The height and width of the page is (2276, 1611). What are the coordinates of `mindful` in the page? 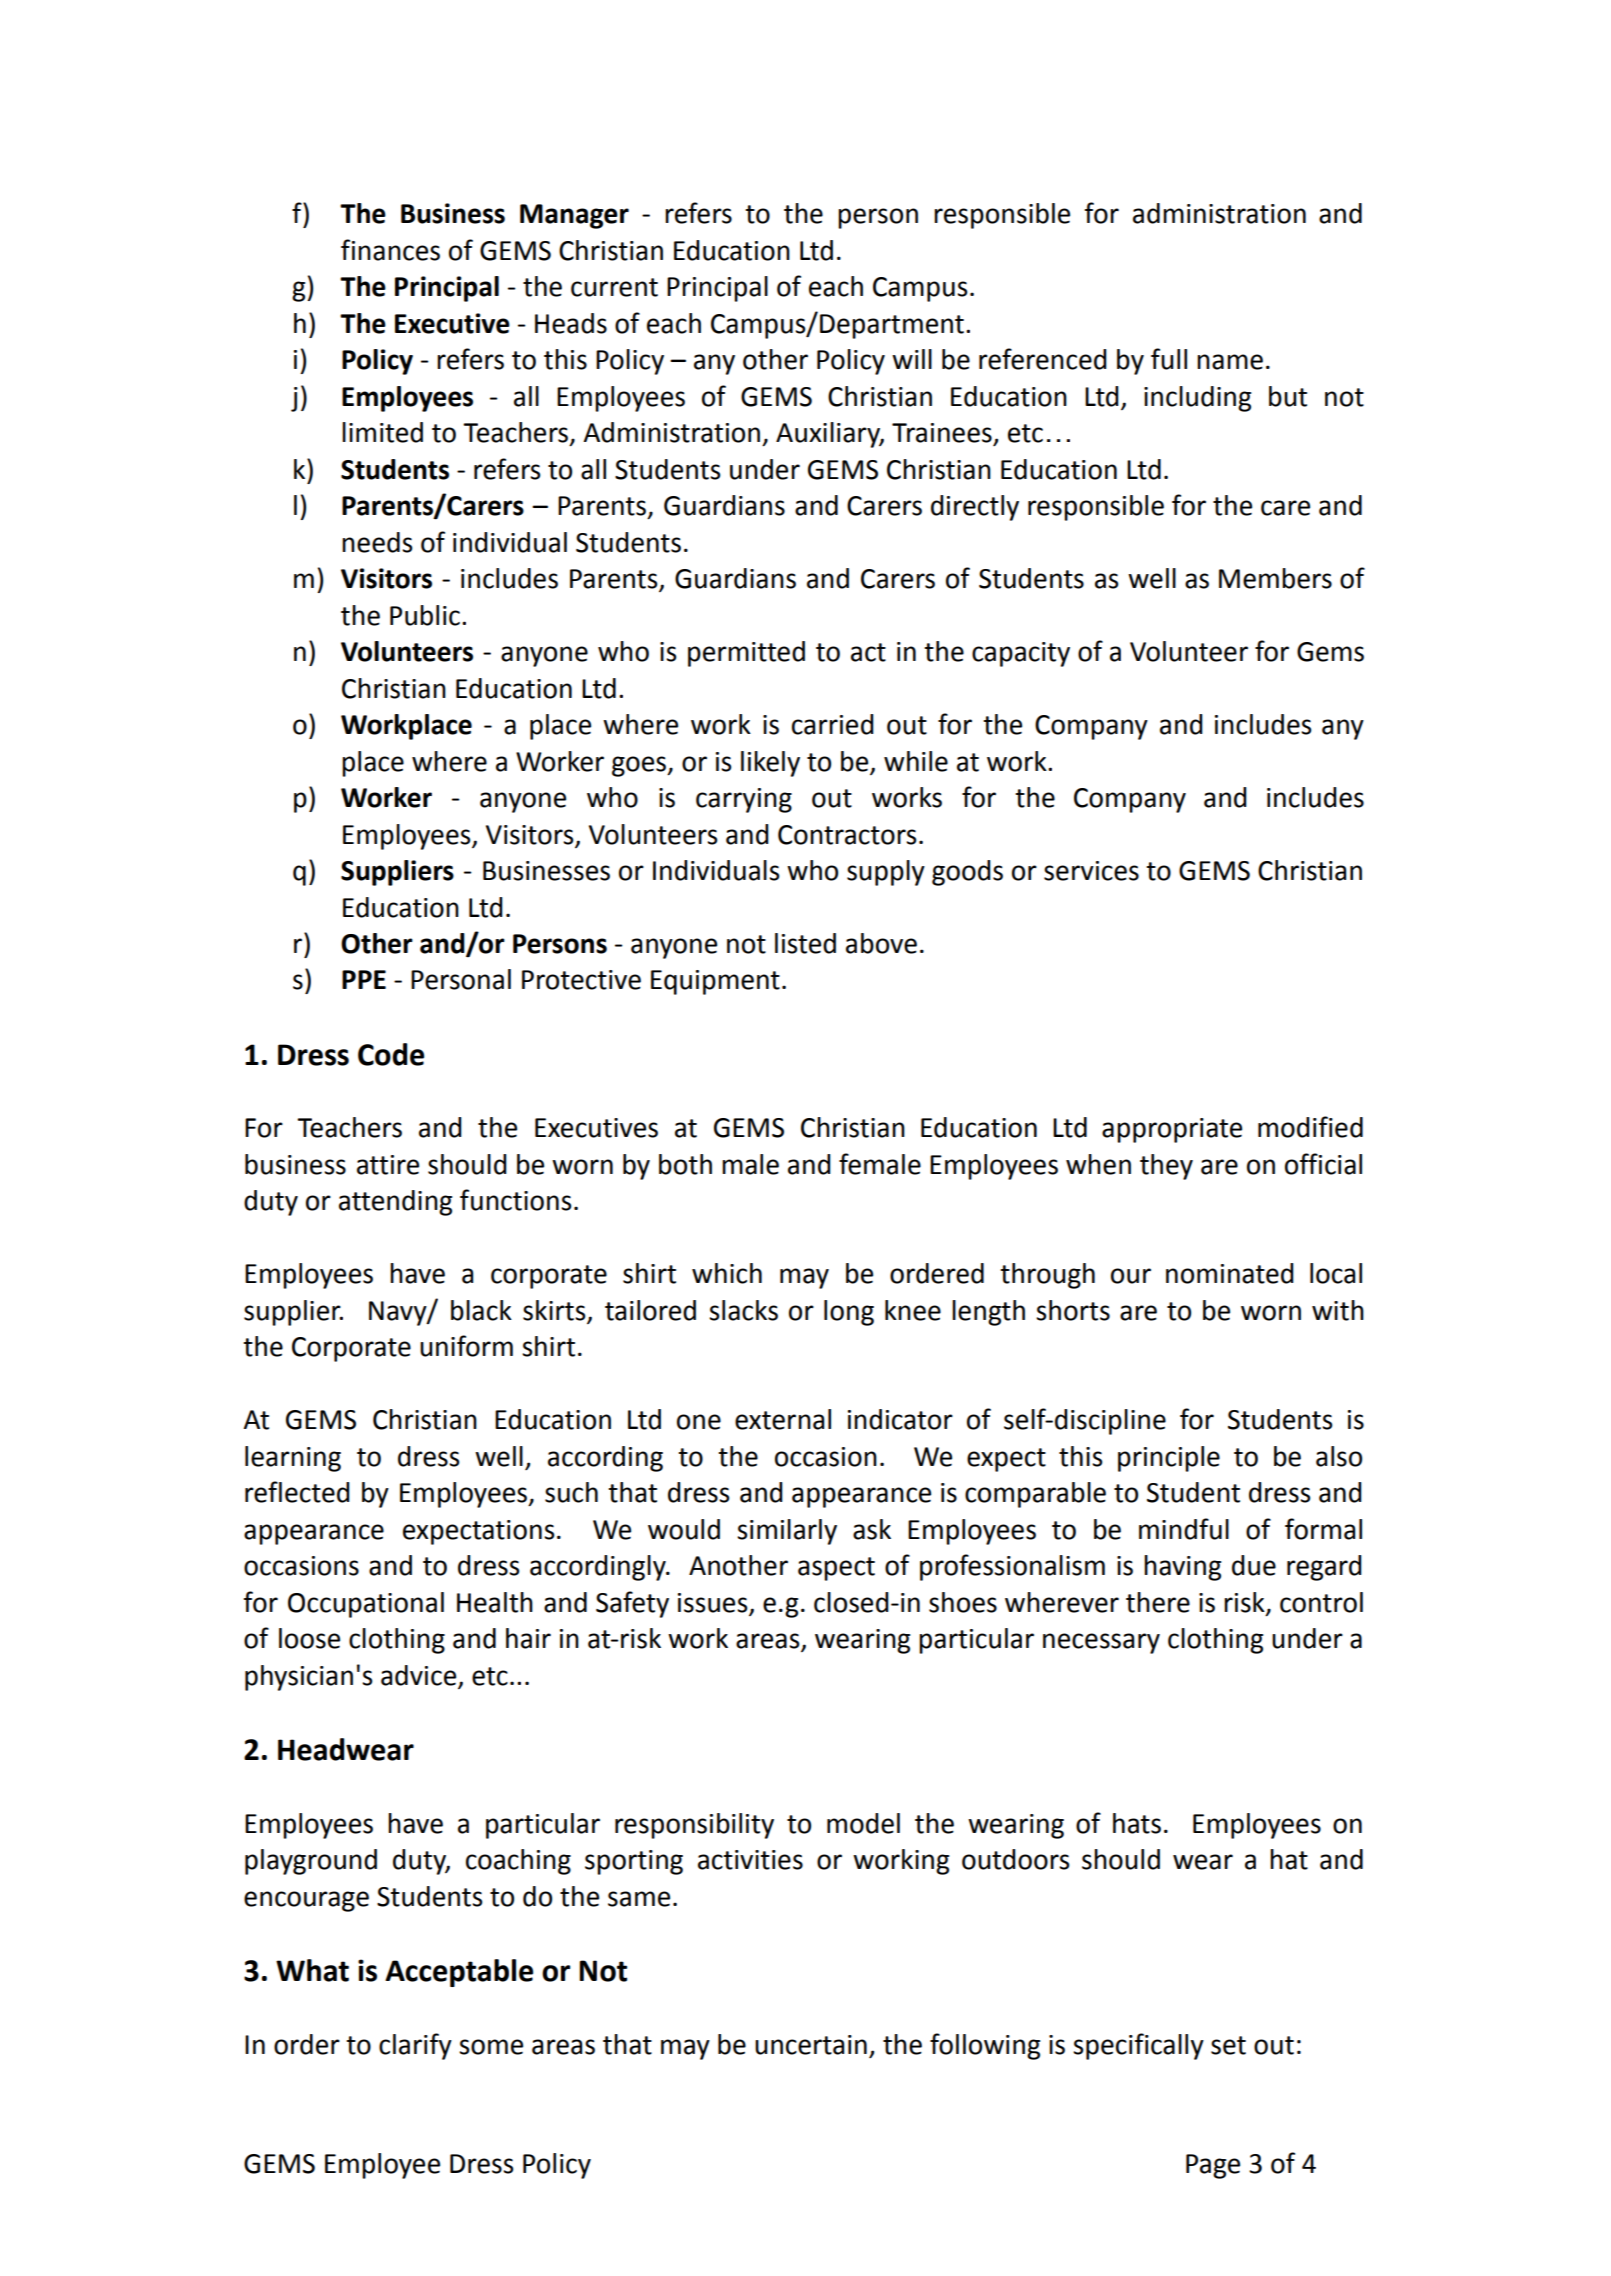 It's located at (1184, 1529).
